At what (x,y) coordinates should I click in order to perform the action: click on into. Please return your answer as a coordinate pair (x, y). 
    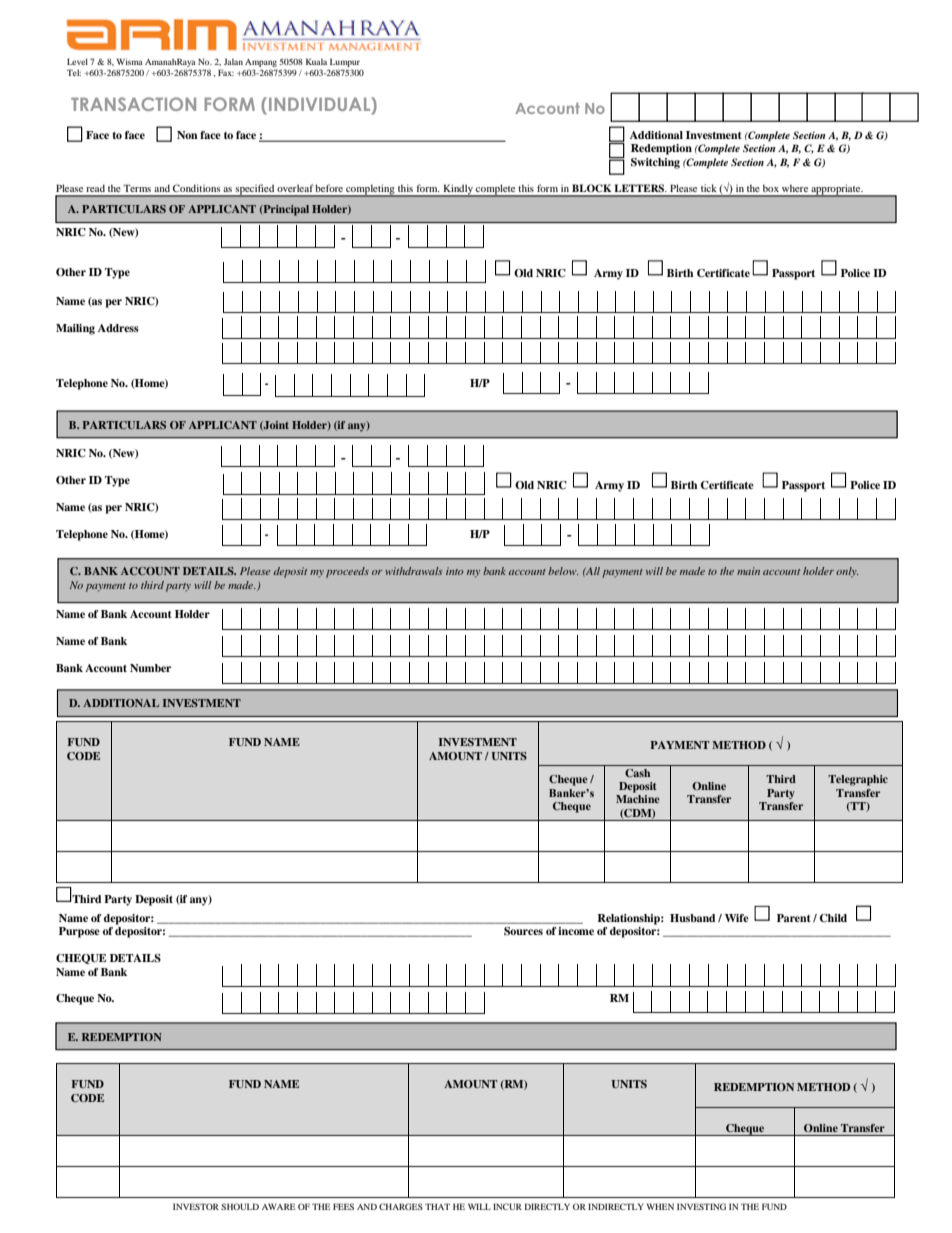
    Looking at the image, I should click on (454, 571).
